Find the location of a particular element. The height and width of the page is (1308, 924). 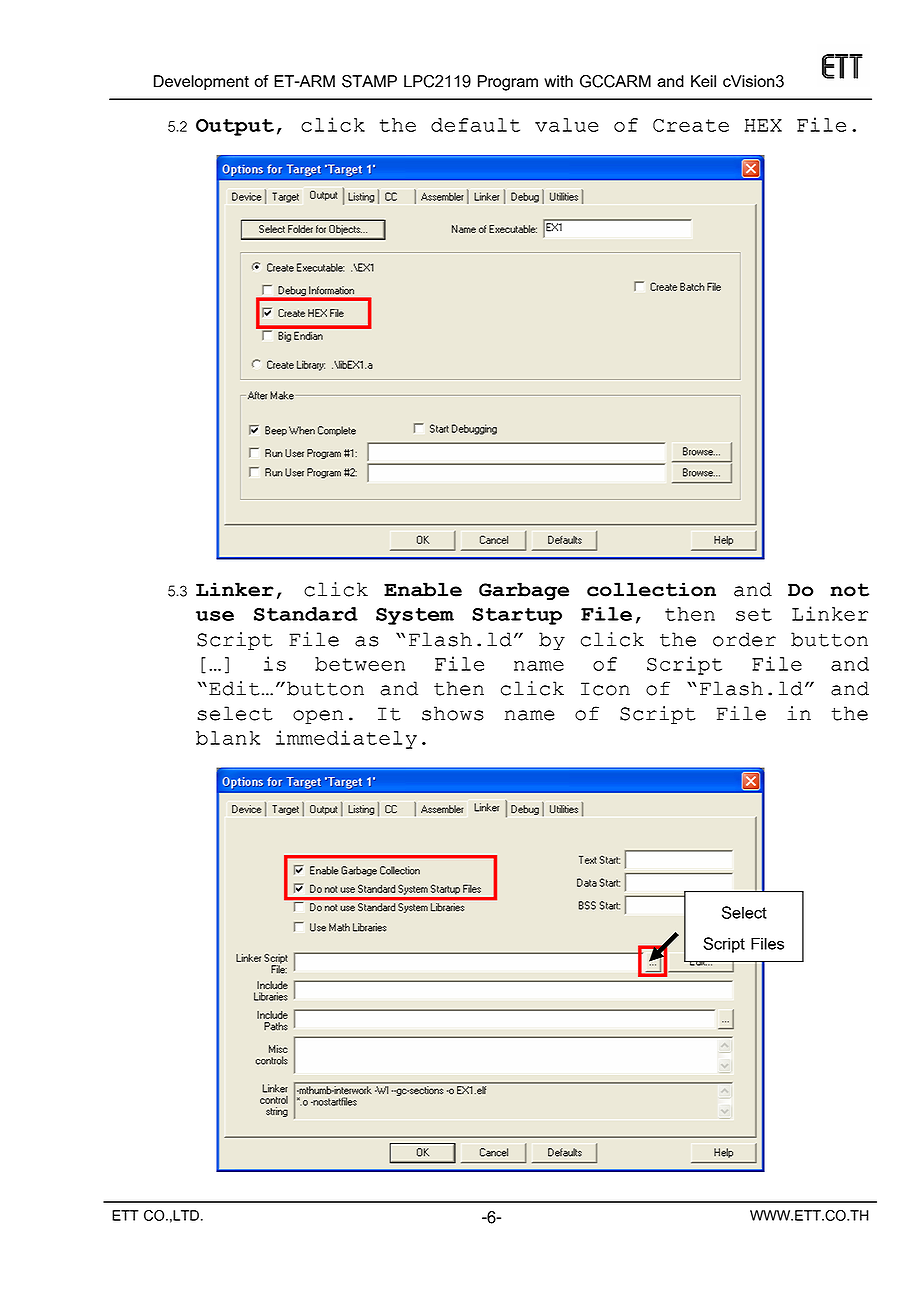

Create is located at coordinates (691, 125).
